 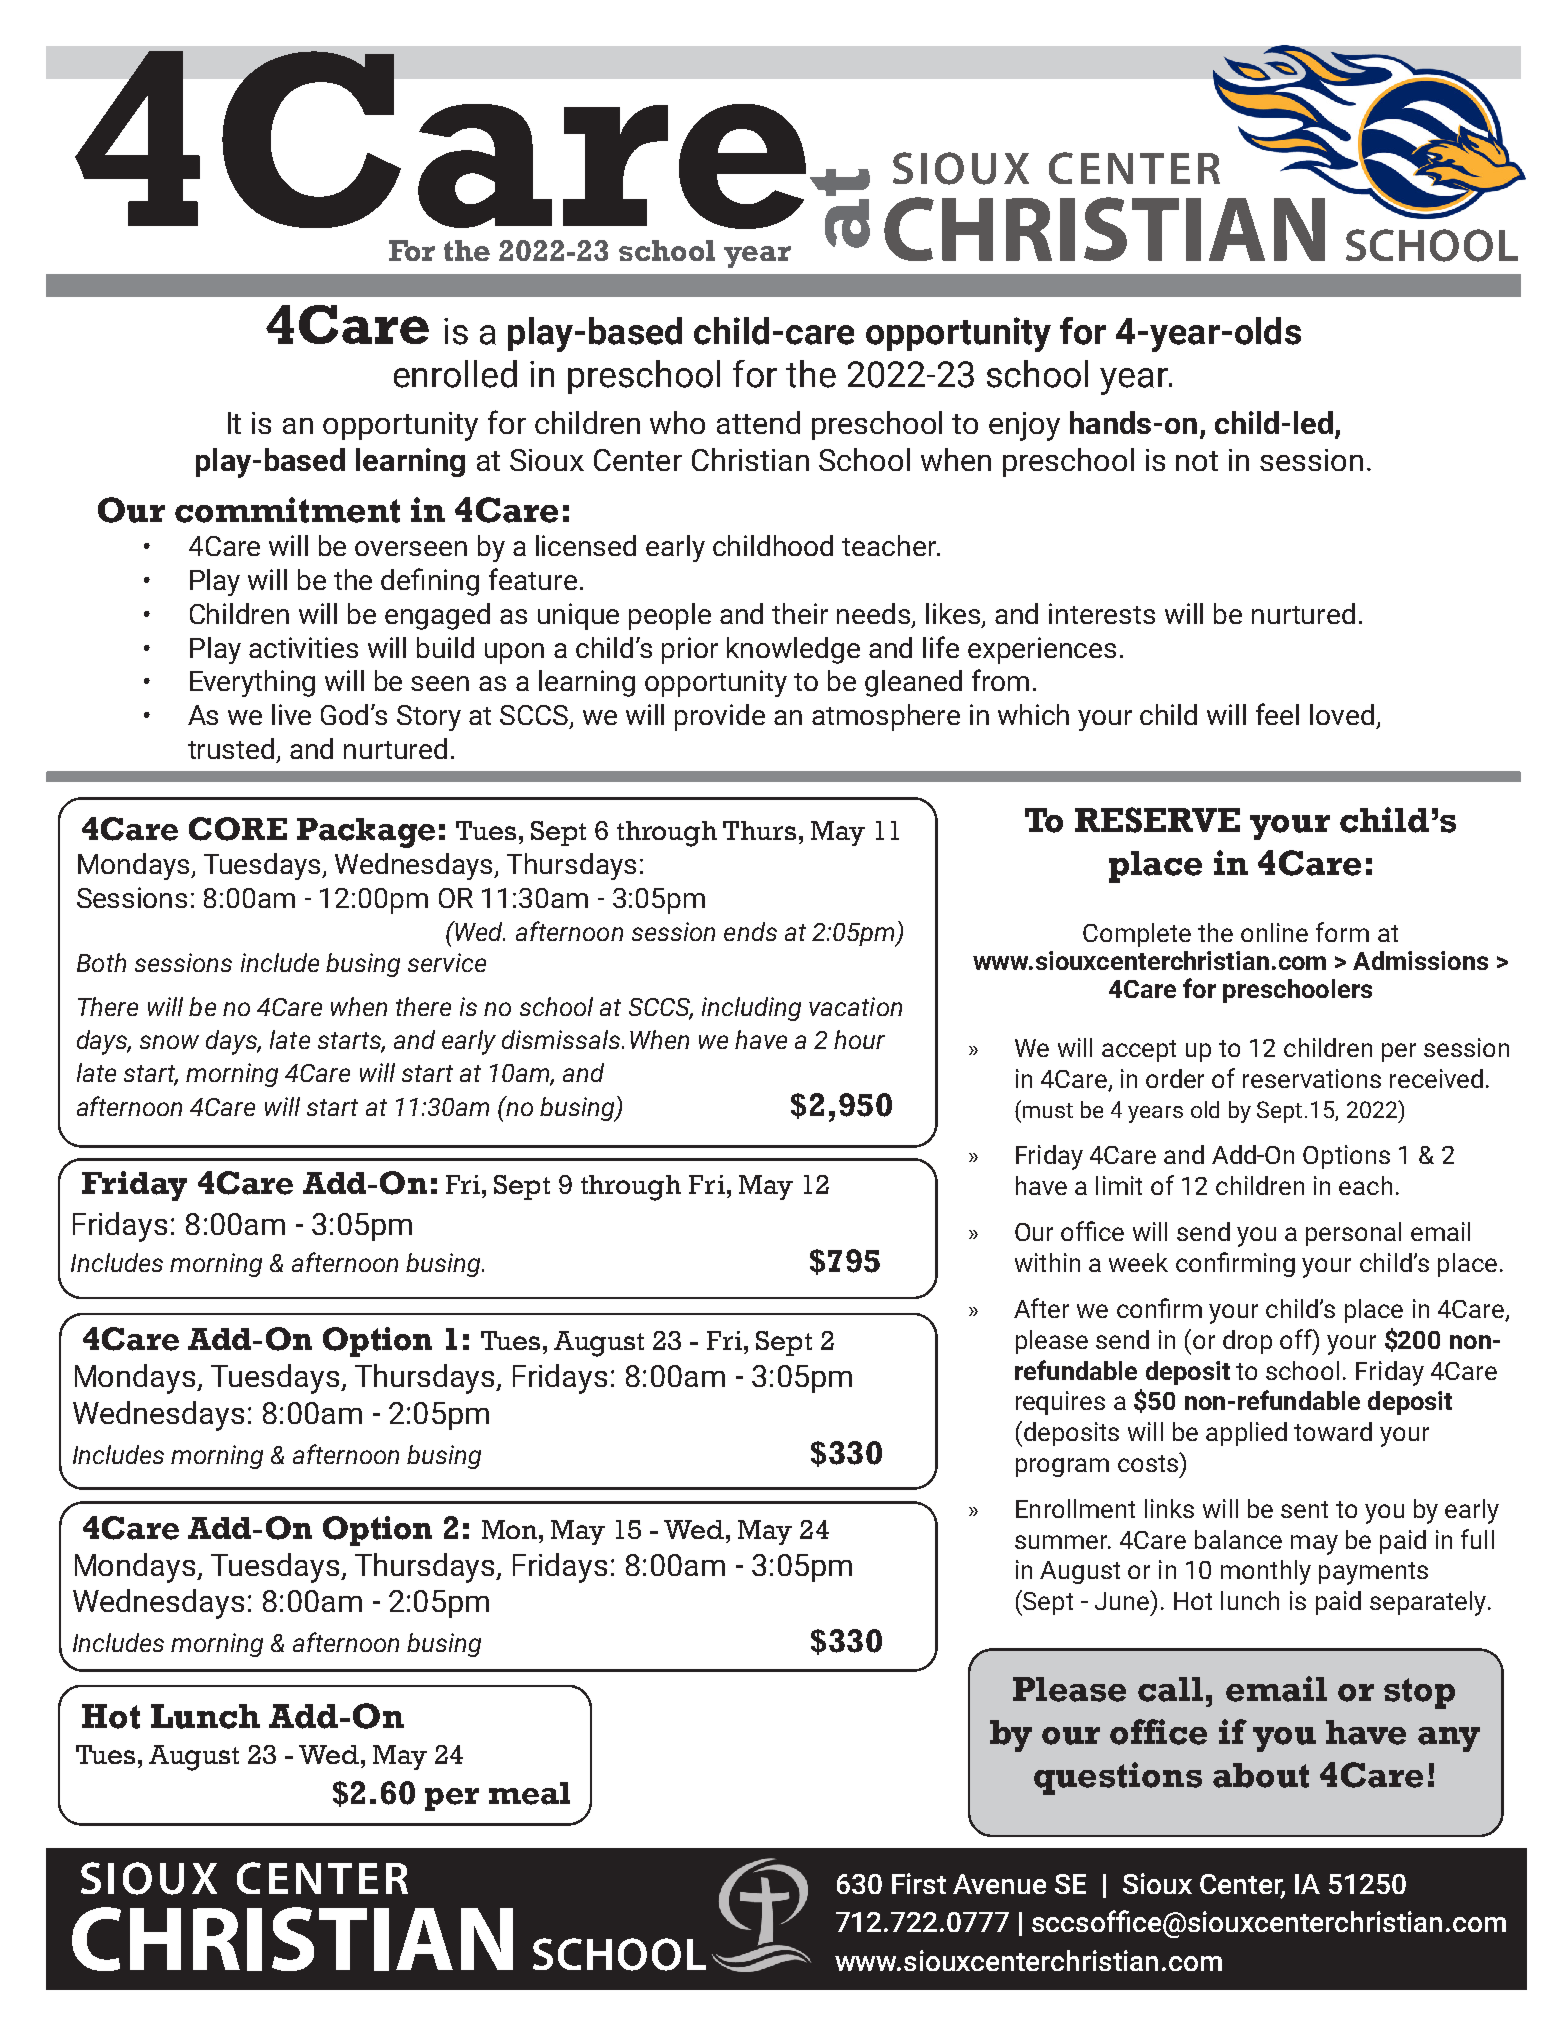 What do you see at coordinates (1247, 1342) in the image?
I see `drop` at bounding box center [1247, 1342].
